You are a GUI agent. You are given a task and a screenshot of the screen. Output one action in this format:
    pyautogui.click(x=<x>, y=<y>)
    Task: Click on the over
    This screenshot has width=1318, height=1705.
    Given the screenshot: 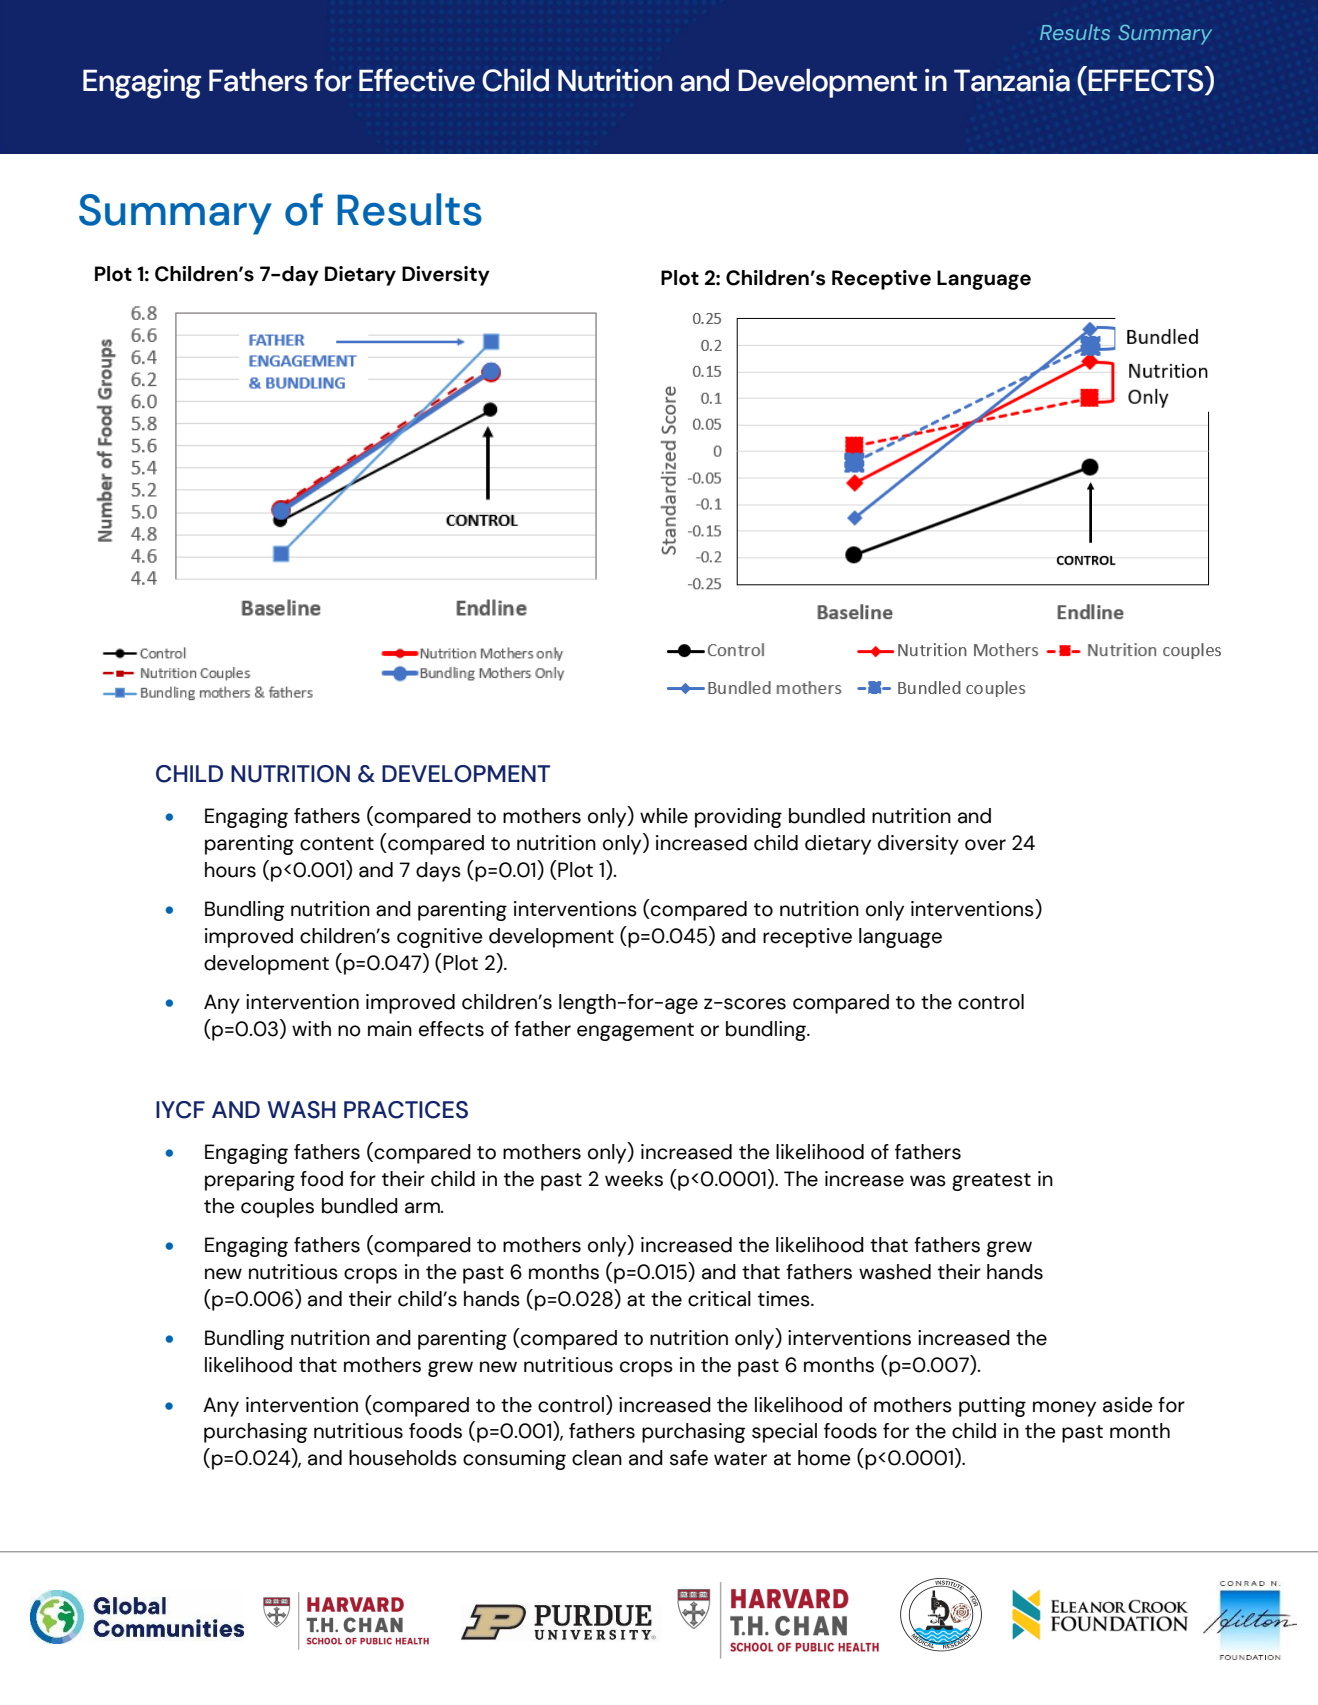 What is the action you would take?
    pyautogui.click(x=985, y=845)
